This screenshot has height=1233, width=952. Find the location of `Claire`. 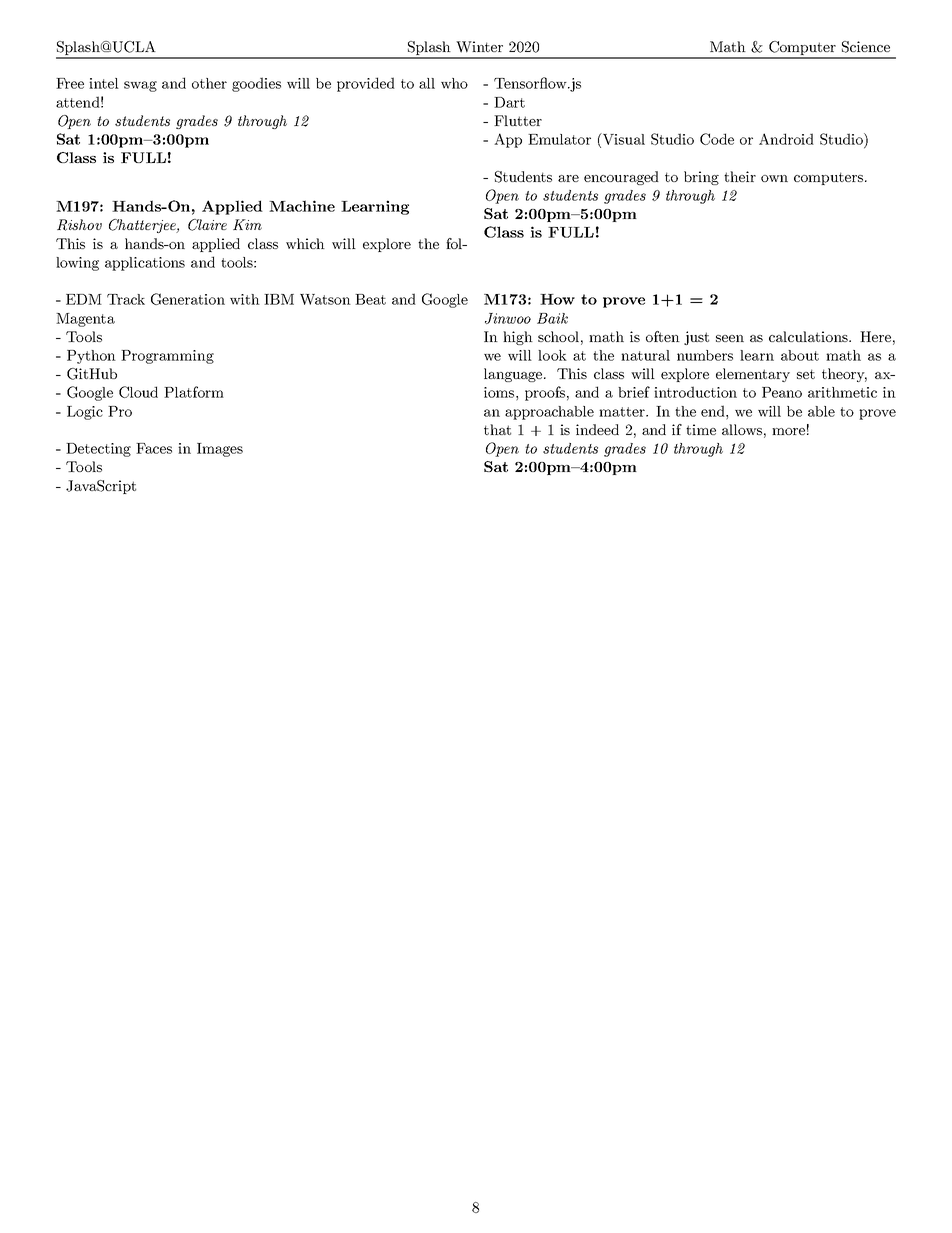

Claire is located at coordinates (207, 225).
